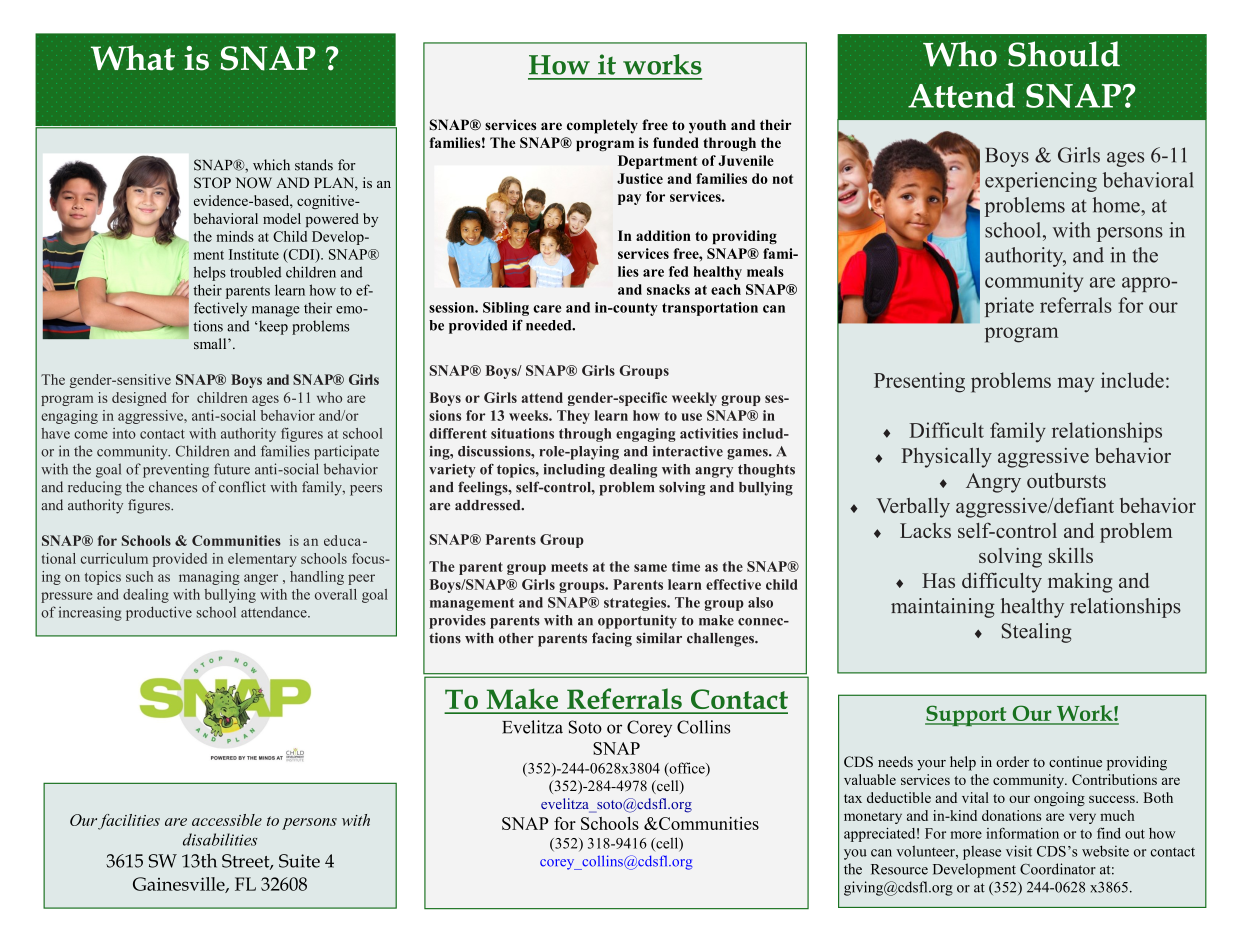 Image resolution: width=1233 pixels, height=952 pixels. I want to click on fed, so click(679, 271).
